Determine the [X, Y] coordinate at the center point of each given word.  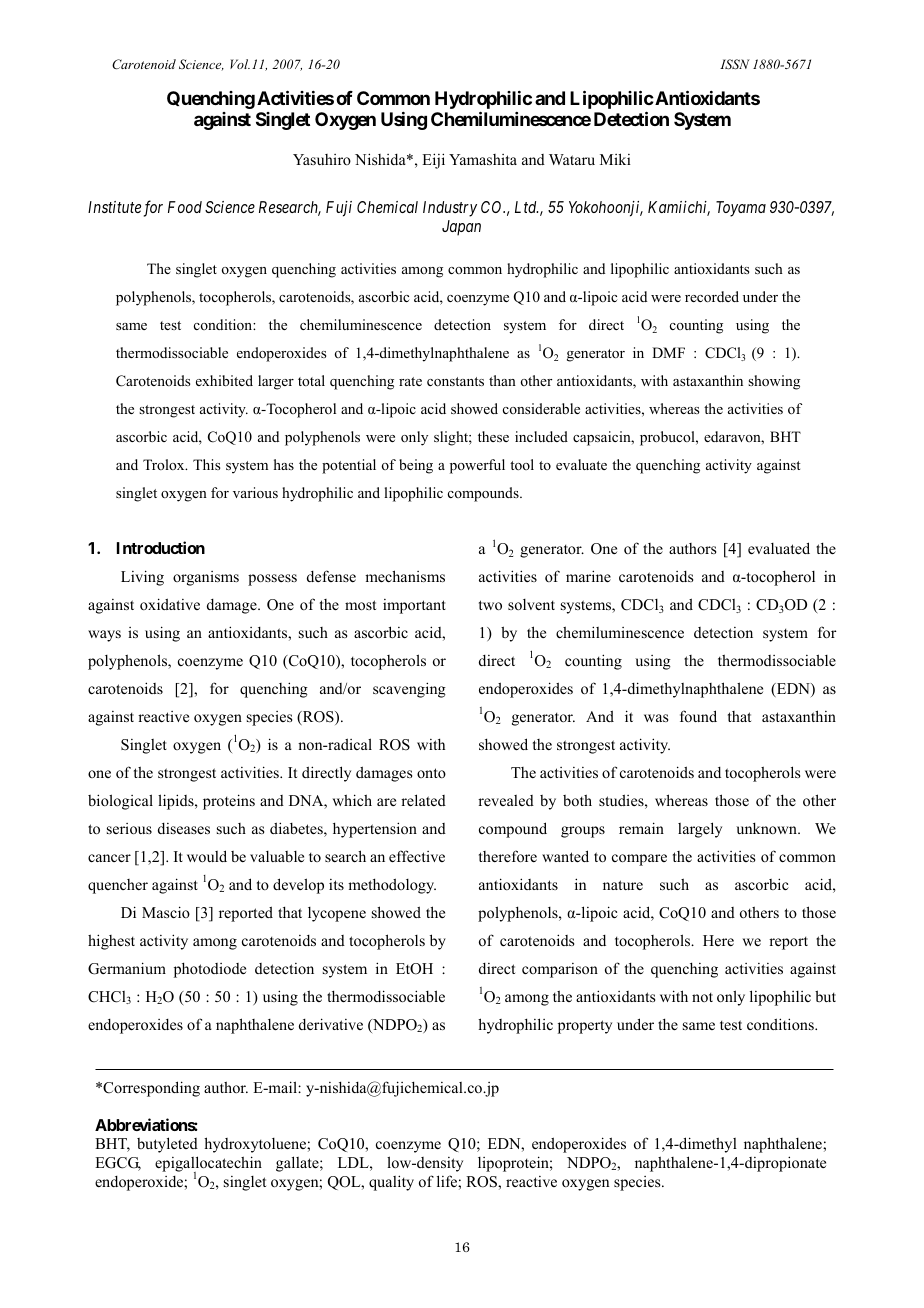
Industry [450, 209]
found [698, 716]
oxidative [170, 604]
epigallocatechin [208, 1165]
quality [391, 1183]
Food [185, 207]
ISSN [735, 64]
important [414, 606]
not [702, 997]
